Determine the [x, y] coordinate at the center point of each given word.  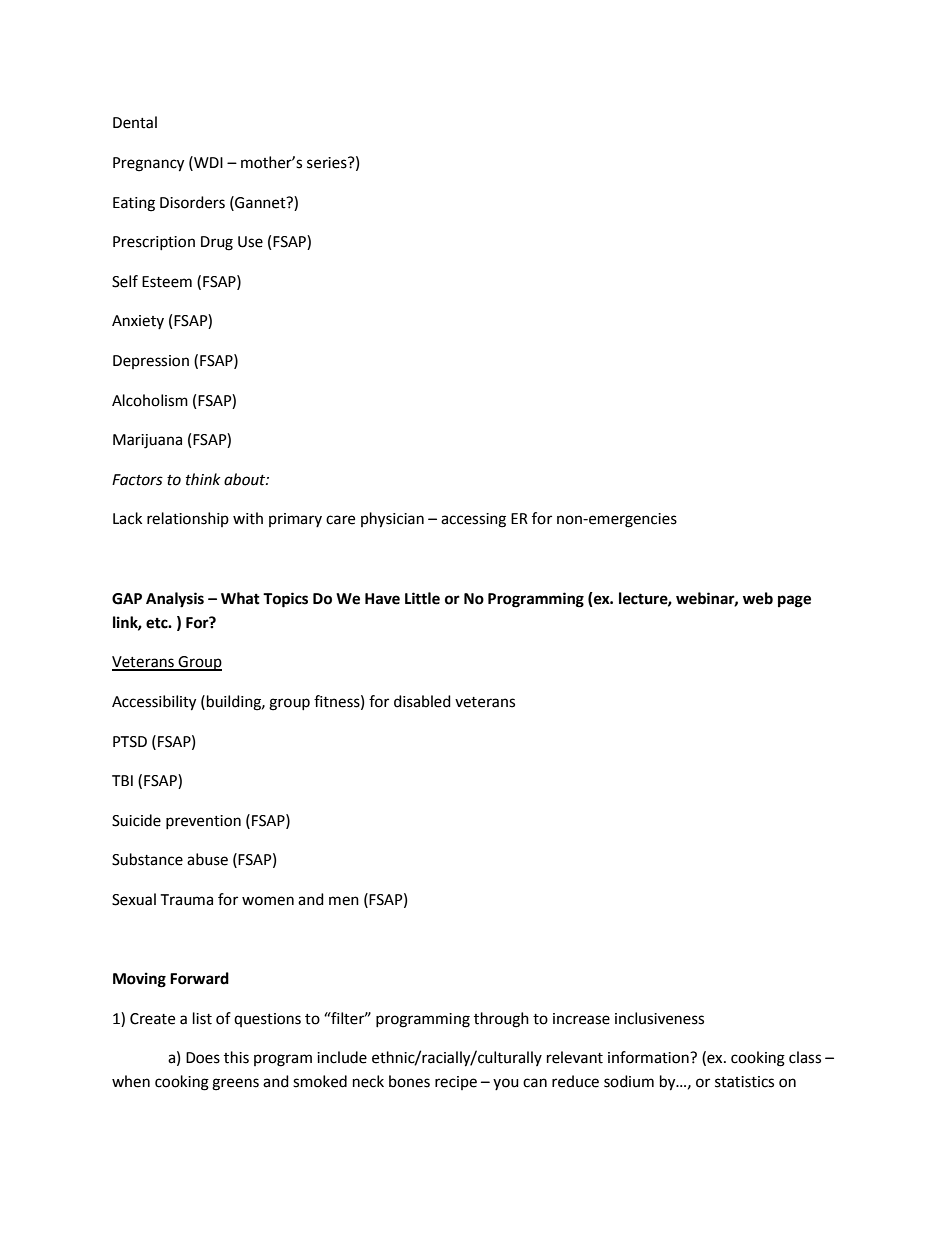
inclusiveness [659, 1018]
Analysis [175, 600]
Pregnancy [148, 164]
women [268, 901]
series [328, 163]
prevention [203, 822]
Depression [151, 362]
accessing [473, 520]
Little [422, 598]
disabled [422, 701]
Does [203, 1058]
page [794, 601]
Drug [217, 243]
